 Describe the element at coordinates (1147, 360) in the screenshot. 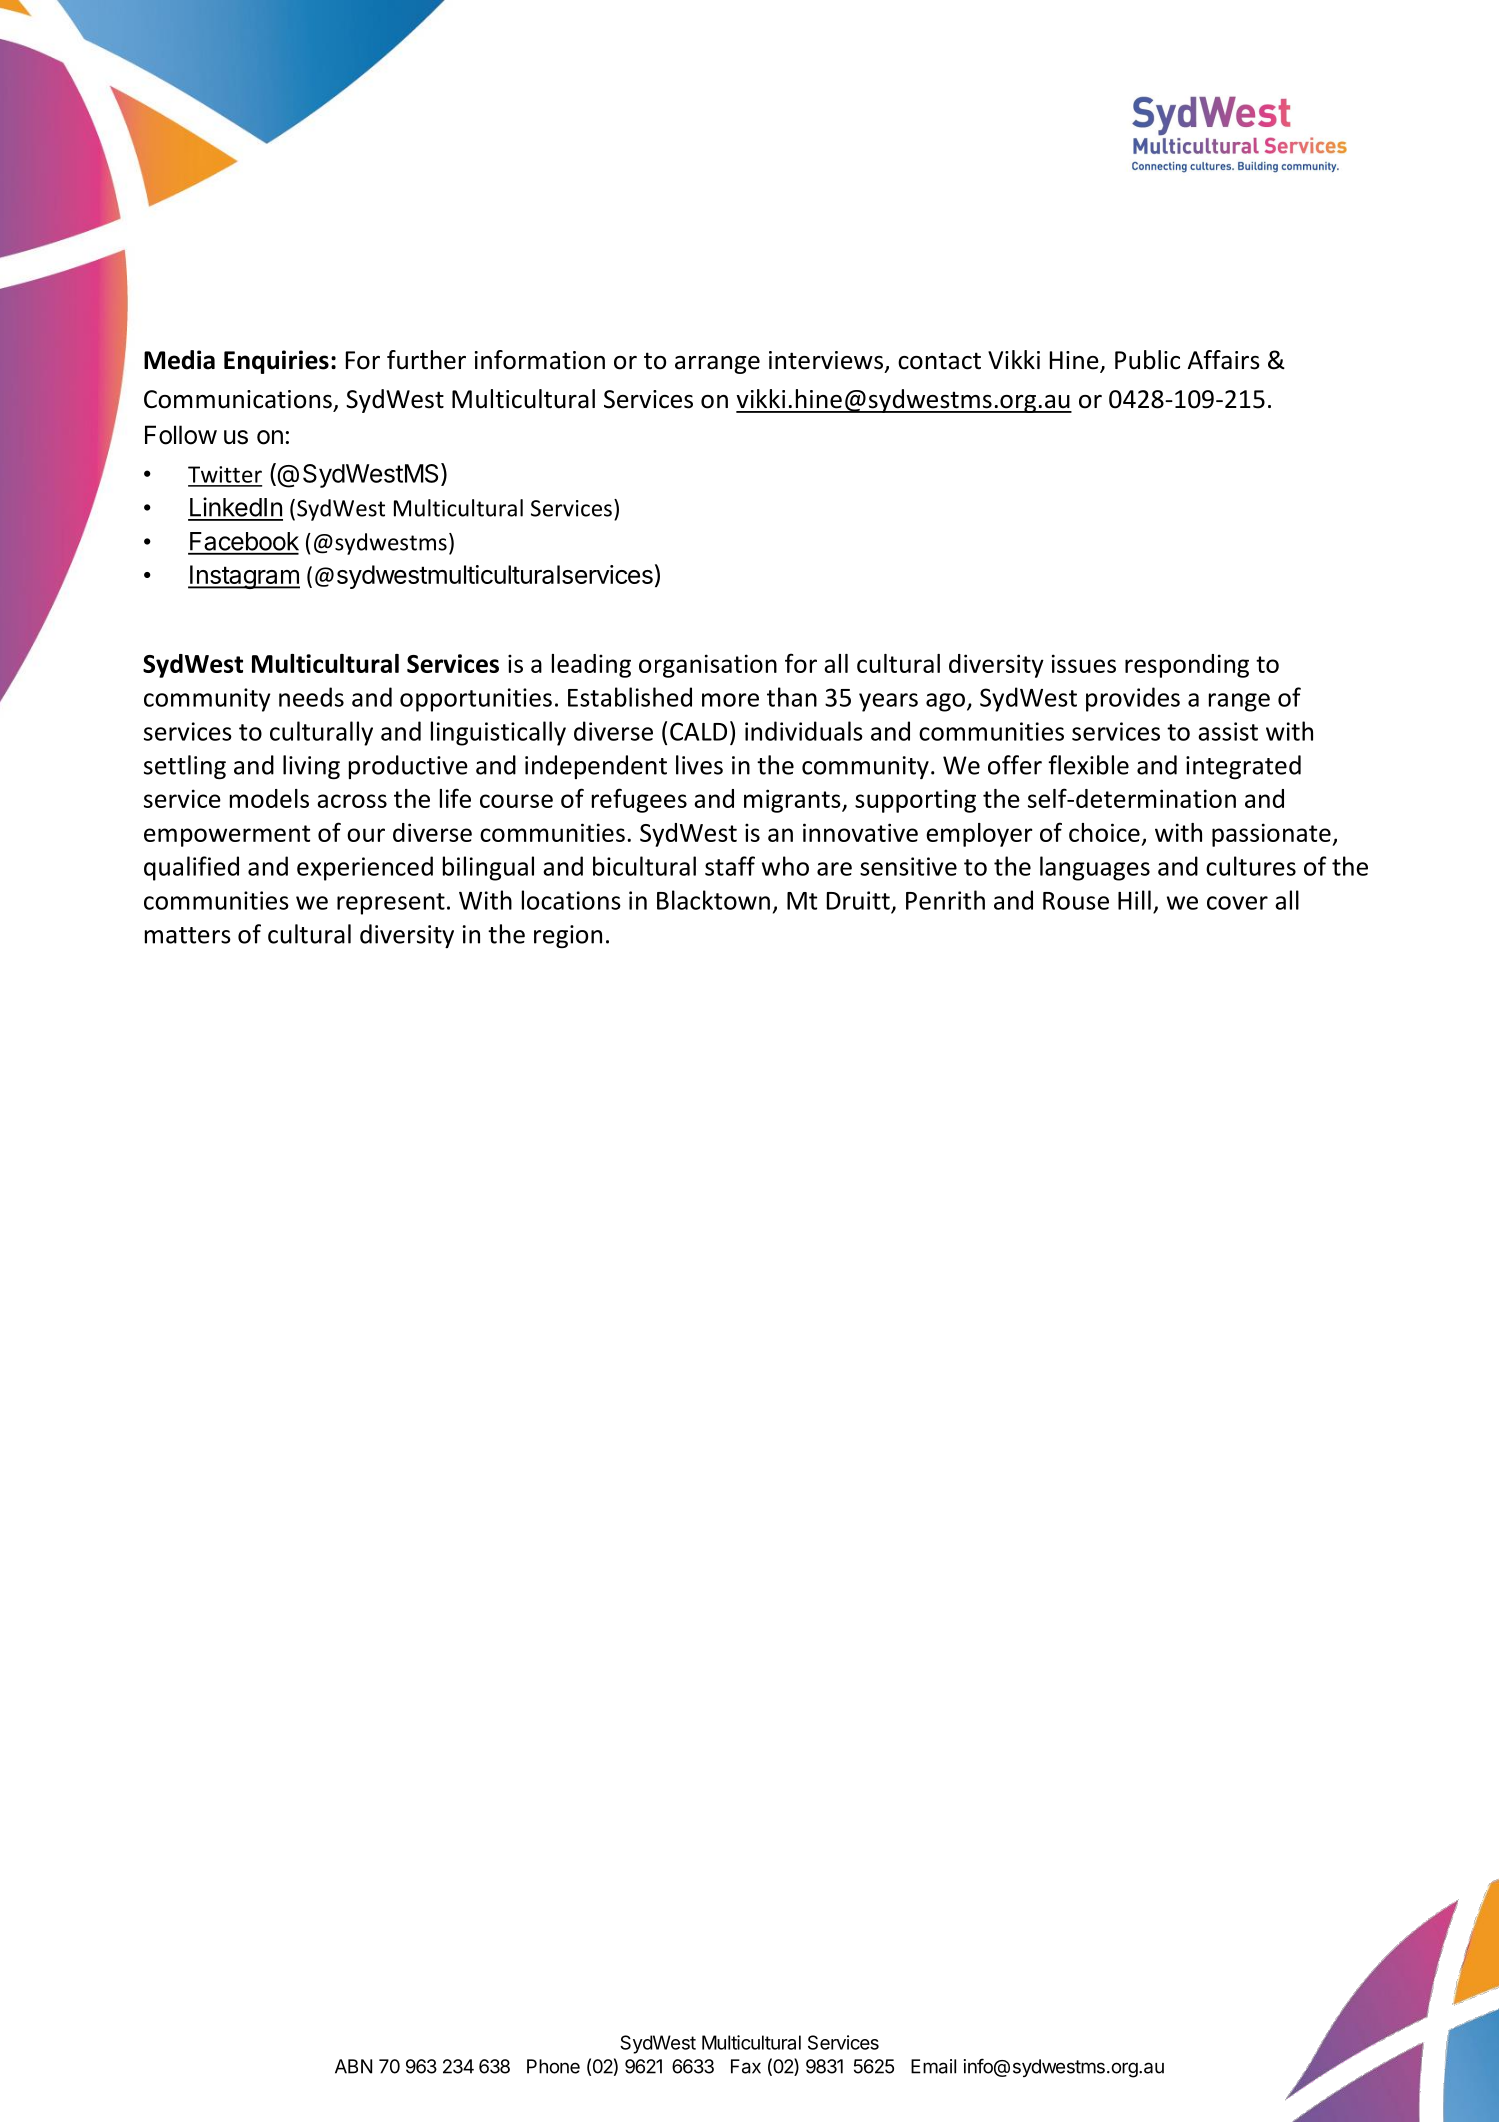

I see `Public` at that location.
